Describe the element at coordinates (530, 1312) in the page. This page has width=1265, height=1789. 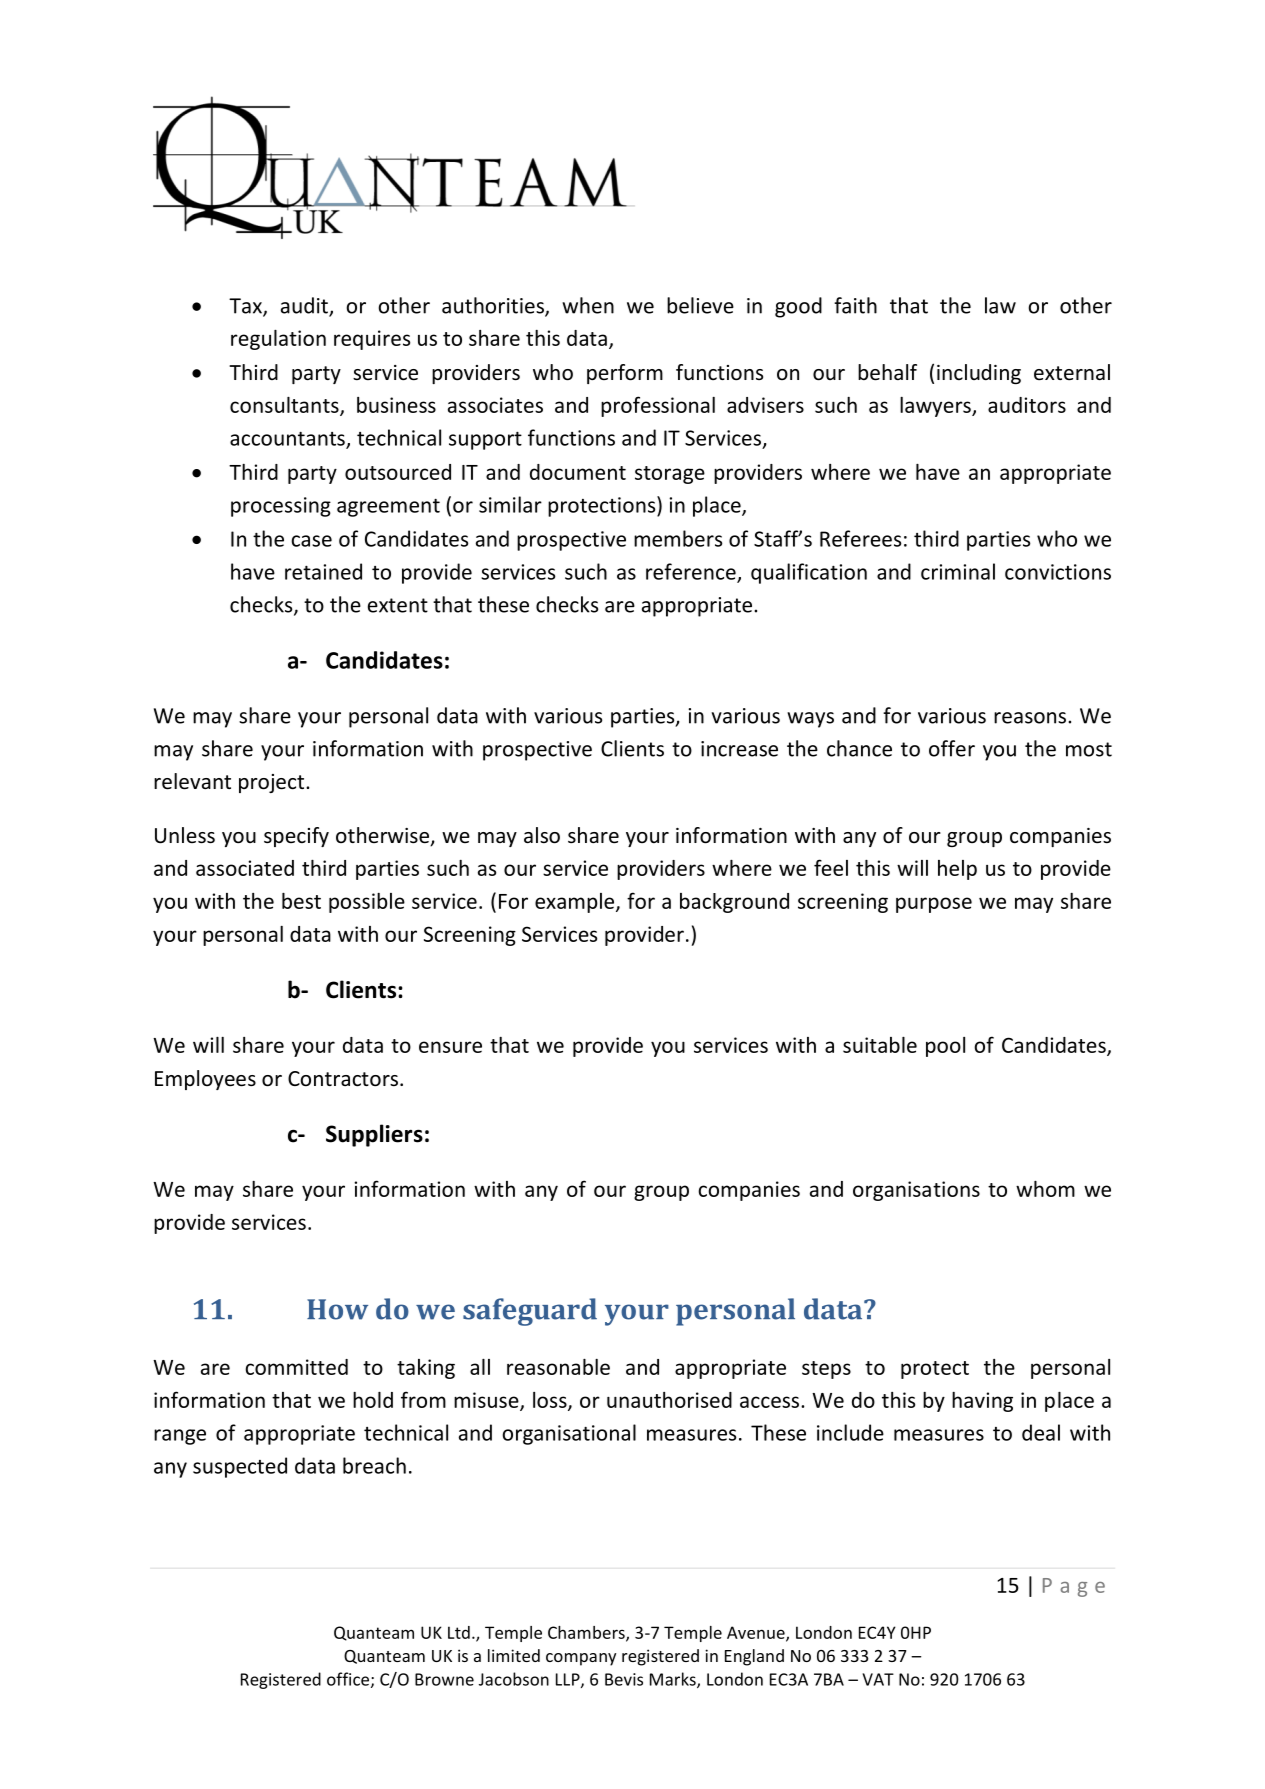
I see `safeguard` at that location.
